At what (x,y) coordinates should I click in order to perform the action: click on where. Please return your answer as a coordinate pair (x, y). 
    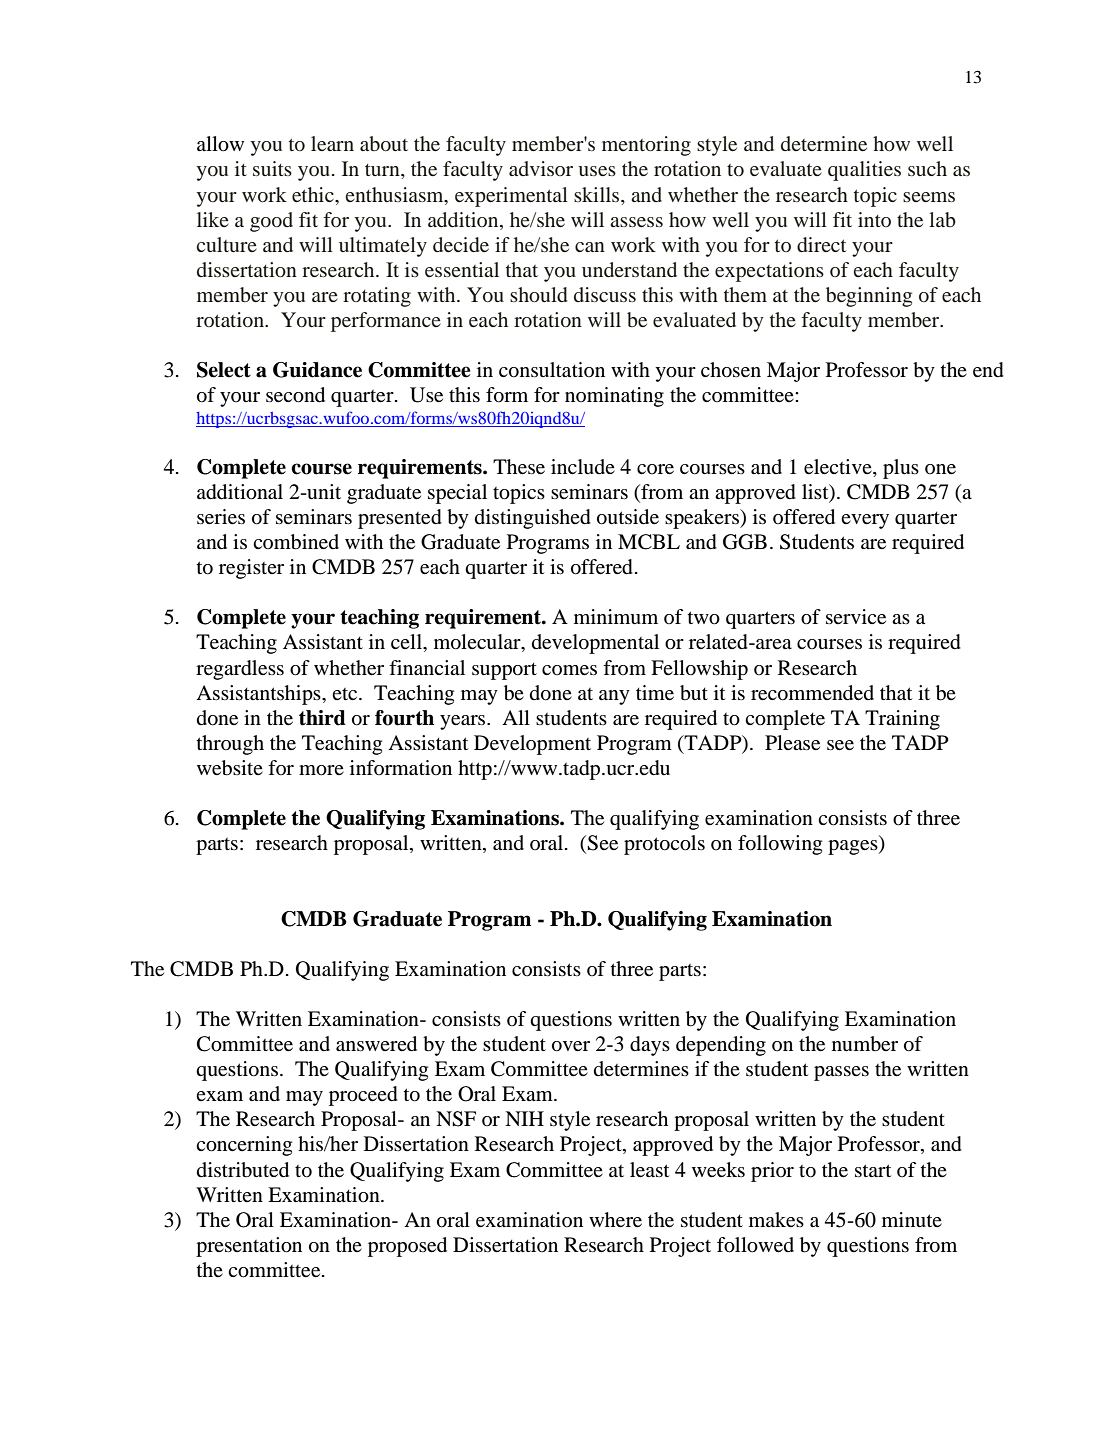
    Looking at the image, I should click on (615, 1220).
